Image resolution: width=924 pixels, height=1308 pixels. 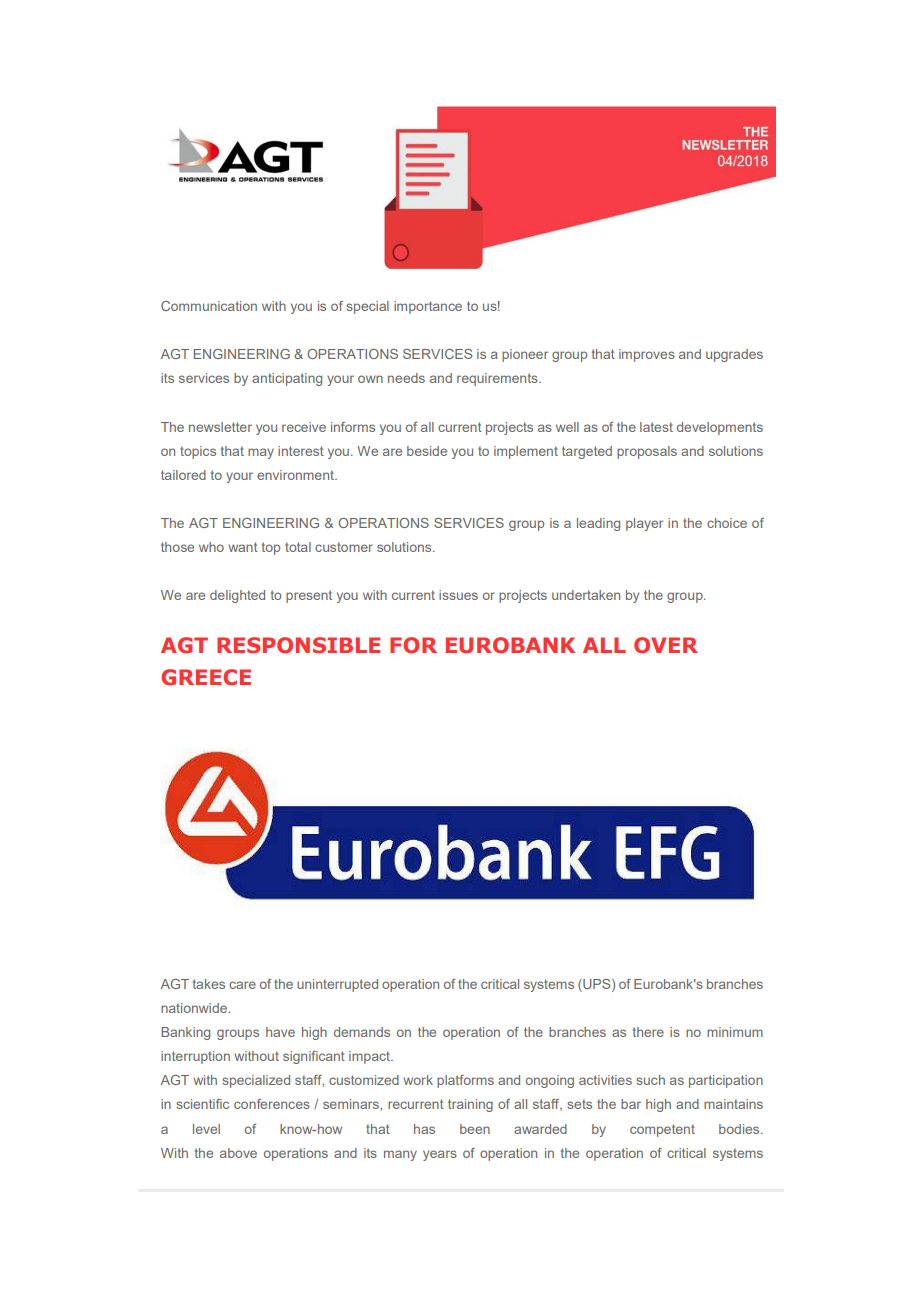 I want to click on Communication, so click(x=209, y=306).
